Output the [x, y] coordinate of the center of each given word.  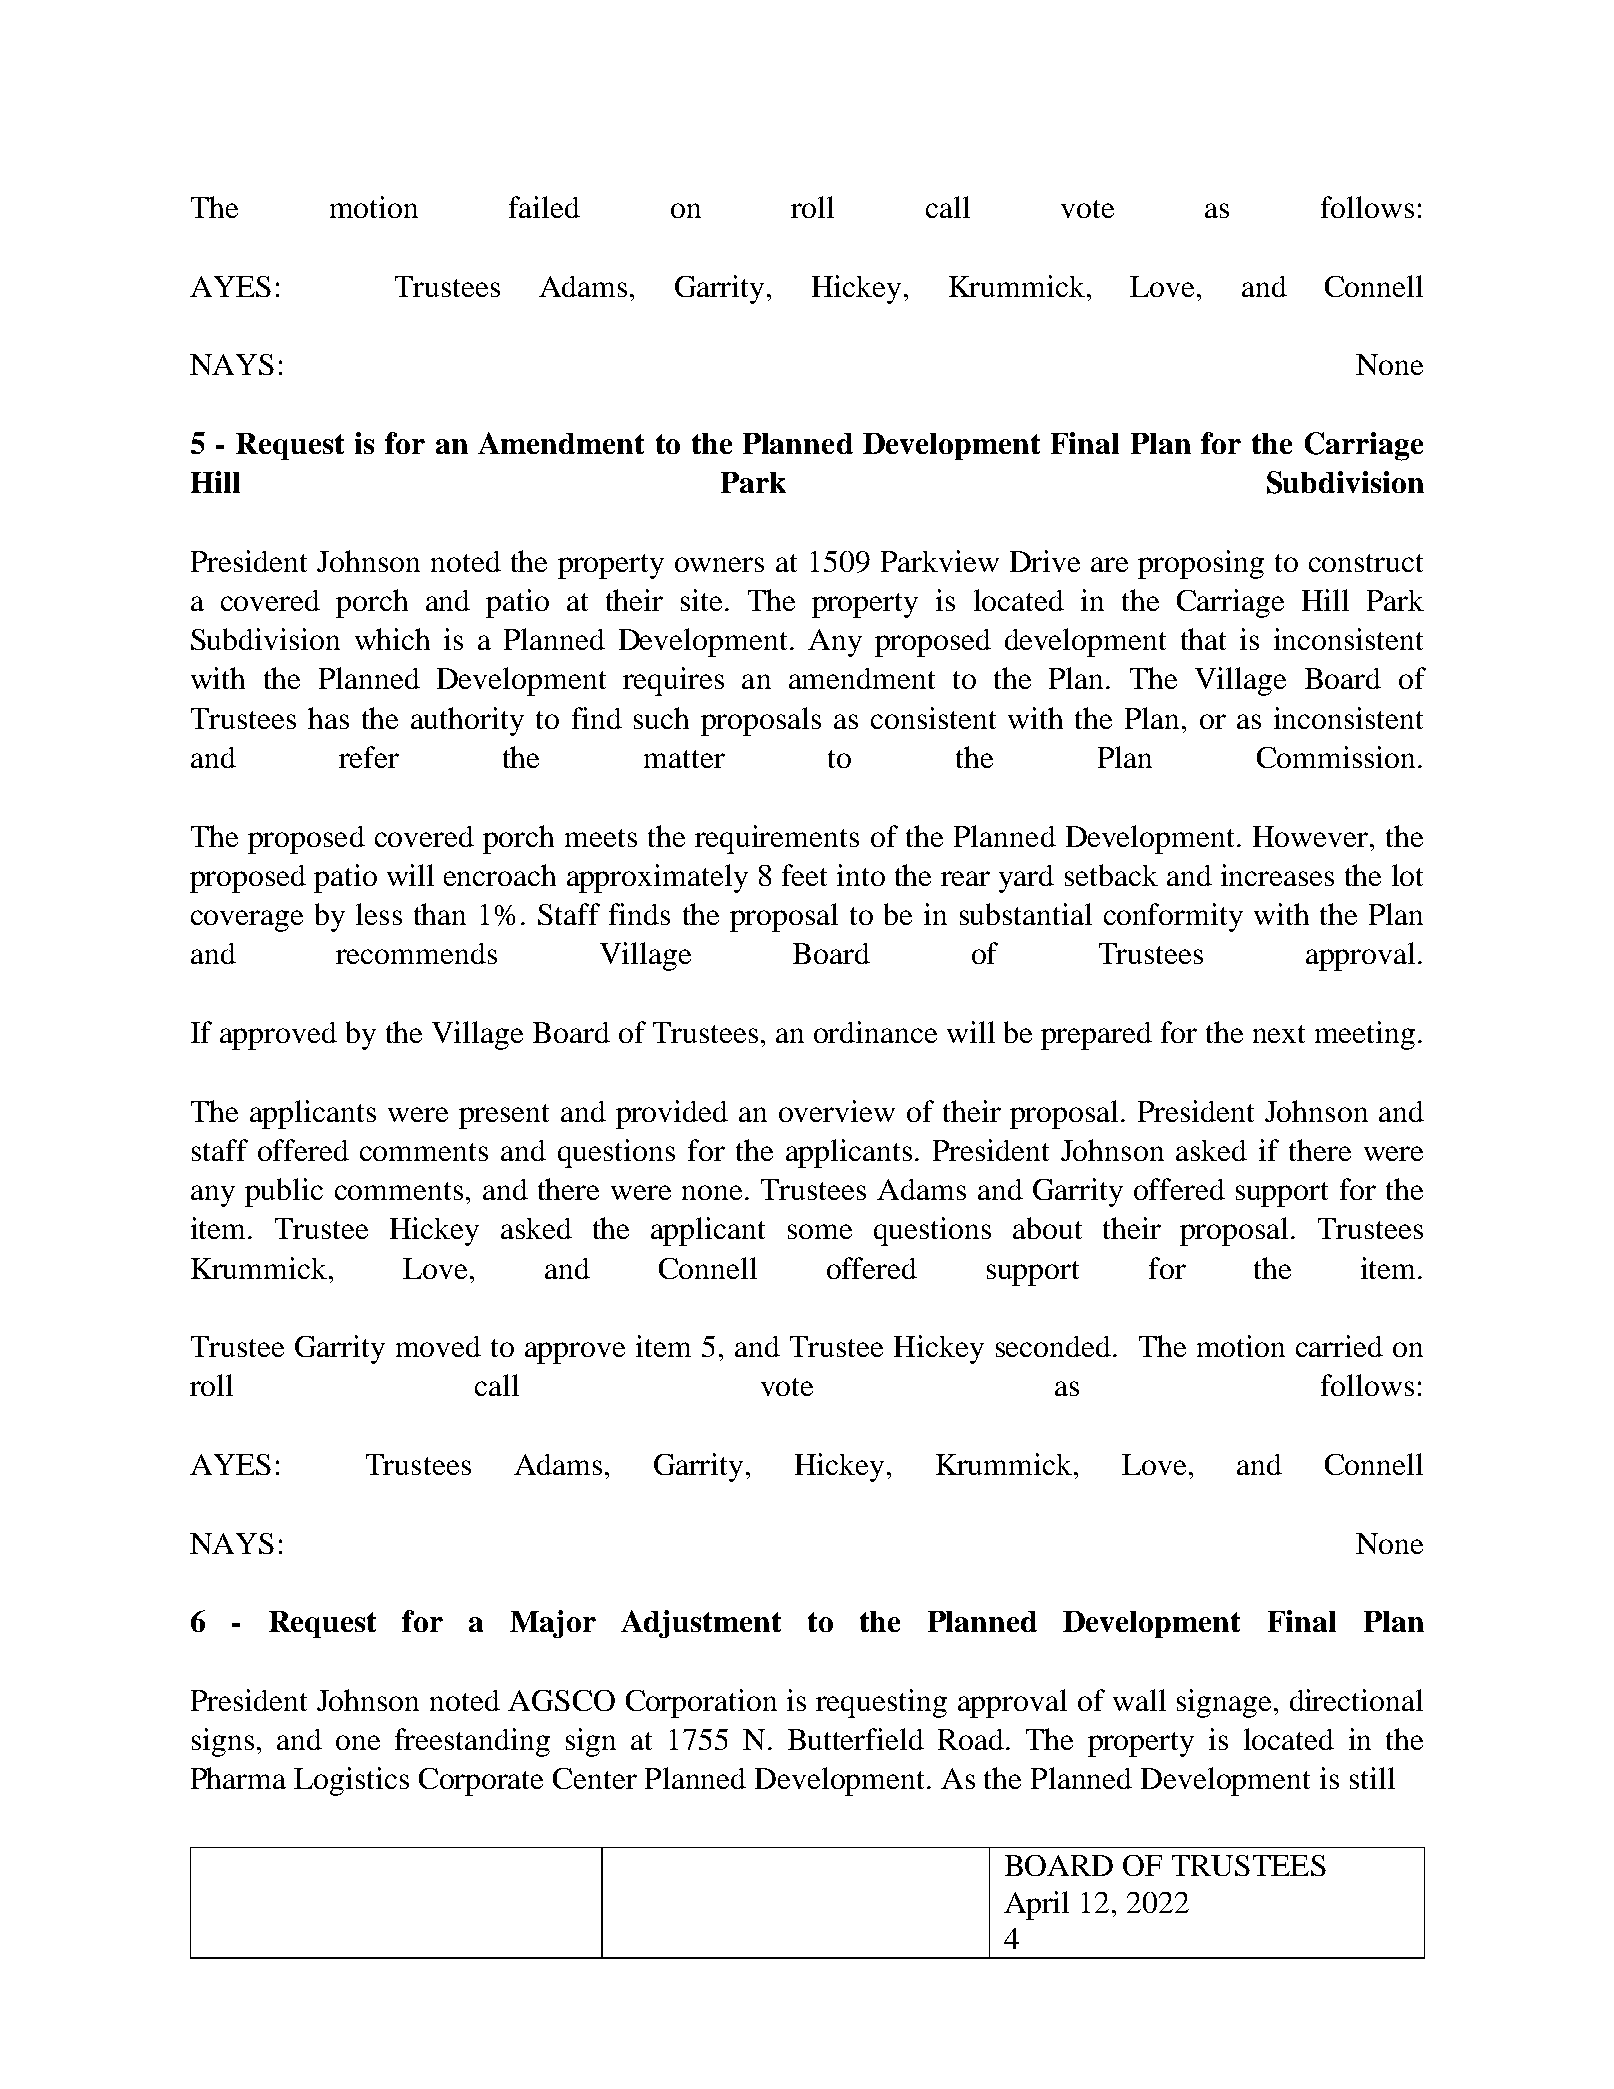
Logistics [351, 1781]
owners [719, 564]
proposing [1201, 564]
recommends [416, 953]
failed [544, 207]
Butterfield [856, 1739]
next [1279, 1034]
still [1372, 1778]
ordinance [875, 1032]
